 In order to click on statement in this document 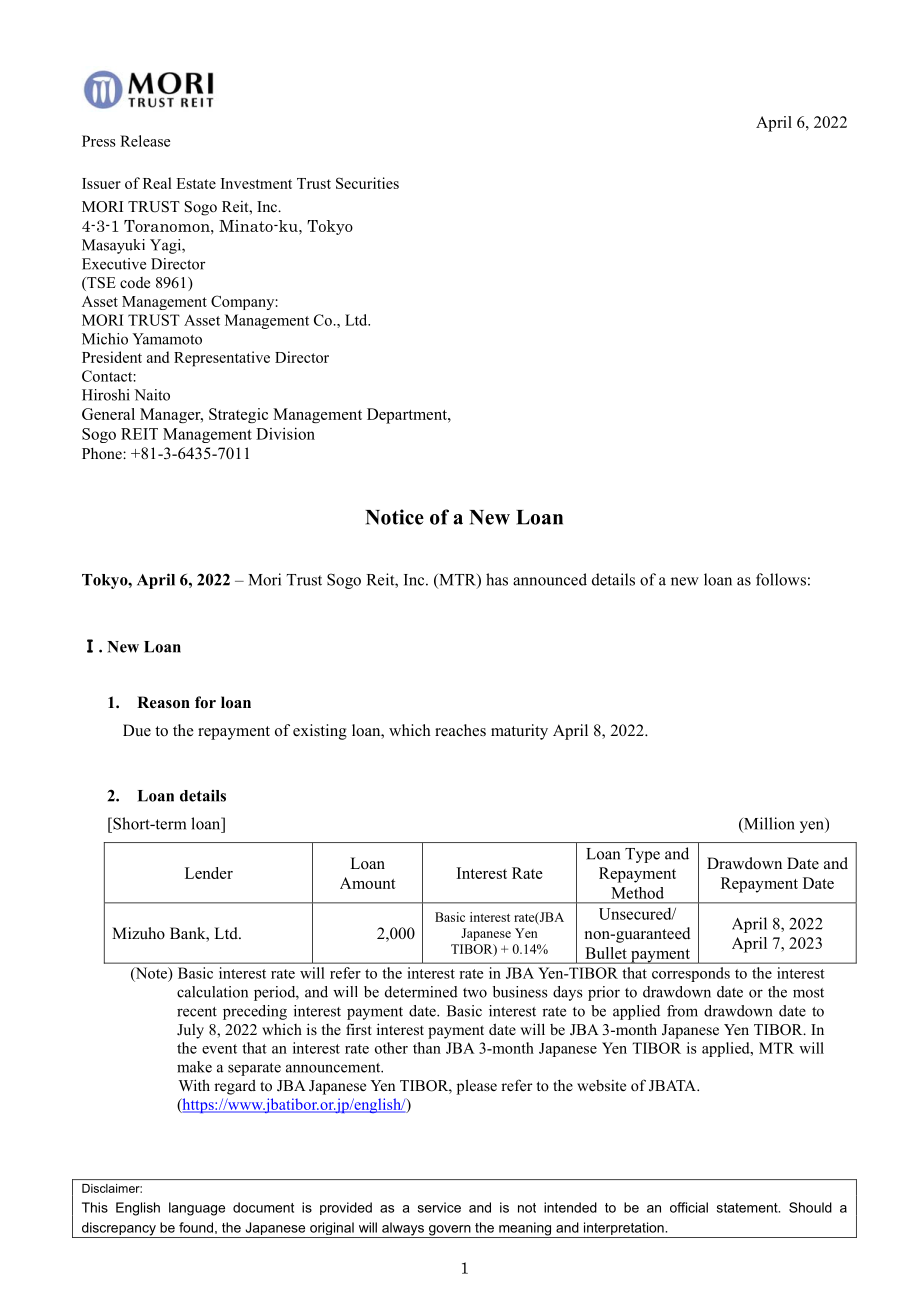, I will do `click(748, 1208)`.
